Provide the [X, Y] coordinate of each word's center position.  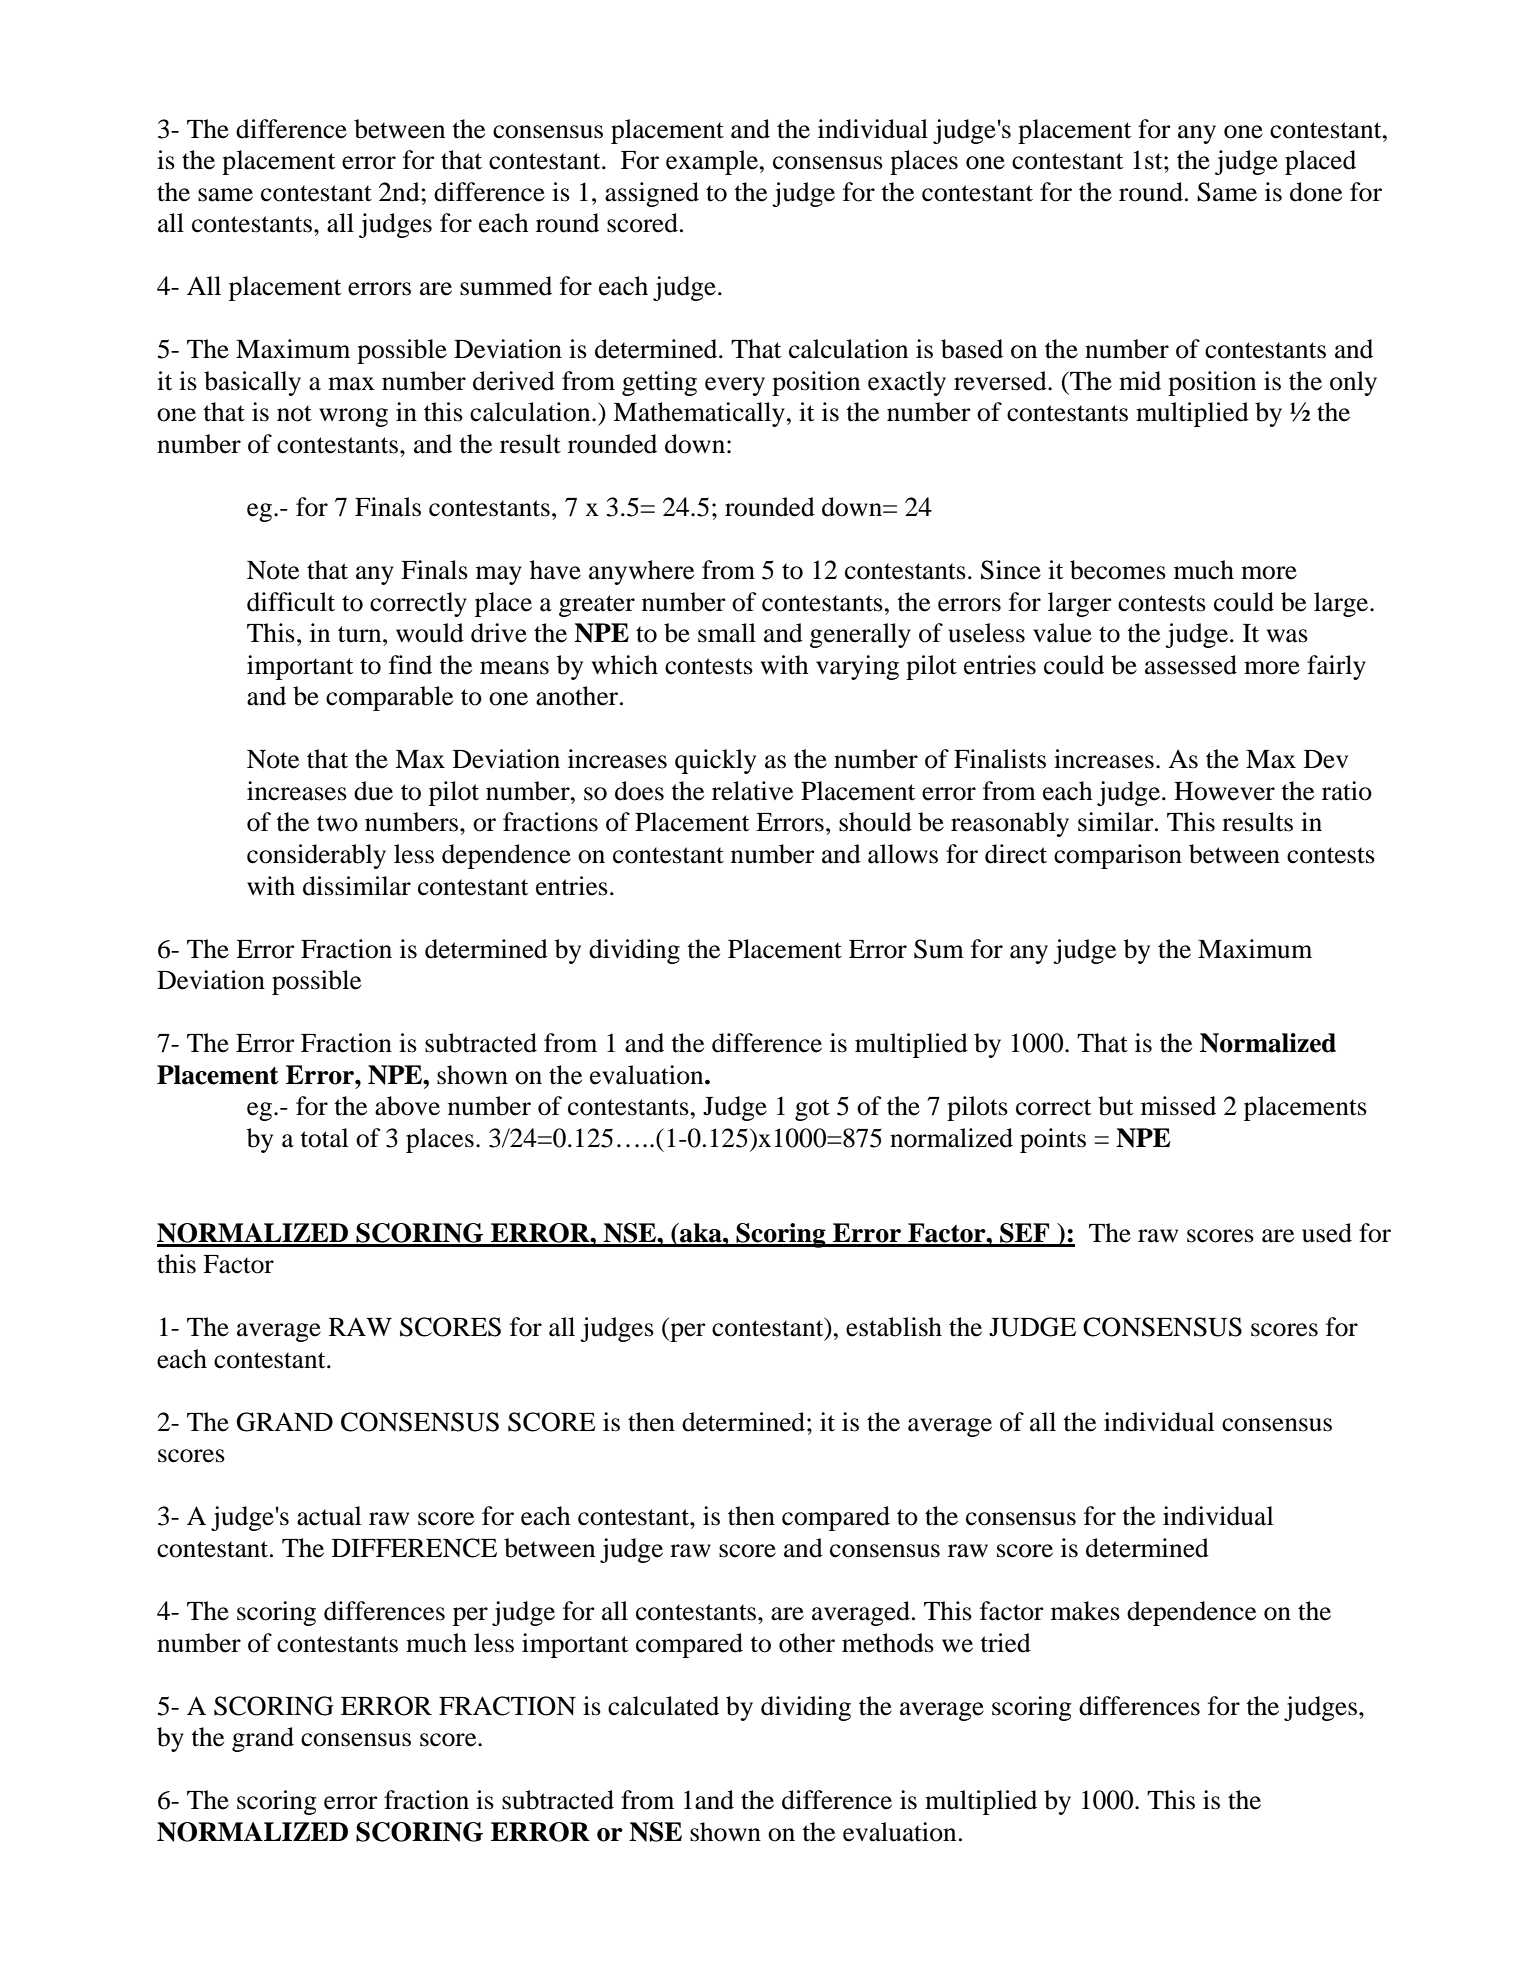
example [713, 162]
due [373, 791]
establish [894, 1327]
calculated [663, 1706]
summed [506, 286]
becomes [1118, 570]
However [1224, 791]
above [407, 1106]
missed [1178, 1106]
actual [329, 1516]
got [812, 1110]
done [1316, 192]
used [1327, 1233]
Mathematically [699, 414]
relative [752, 791]
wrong [353, 417]
